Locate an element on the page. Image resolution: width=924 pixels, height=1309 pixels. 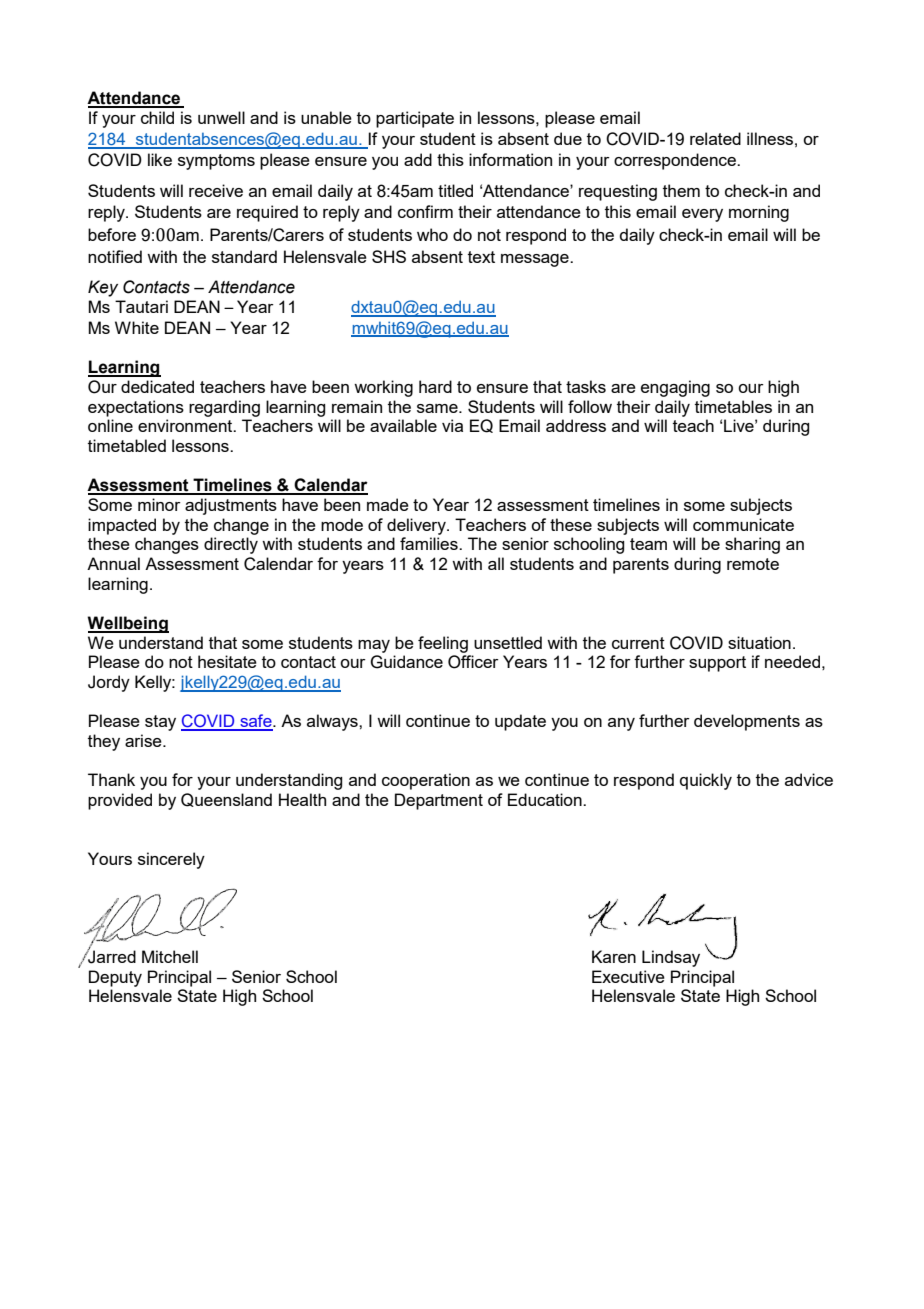
directly is located at coordinates (231, 545).
